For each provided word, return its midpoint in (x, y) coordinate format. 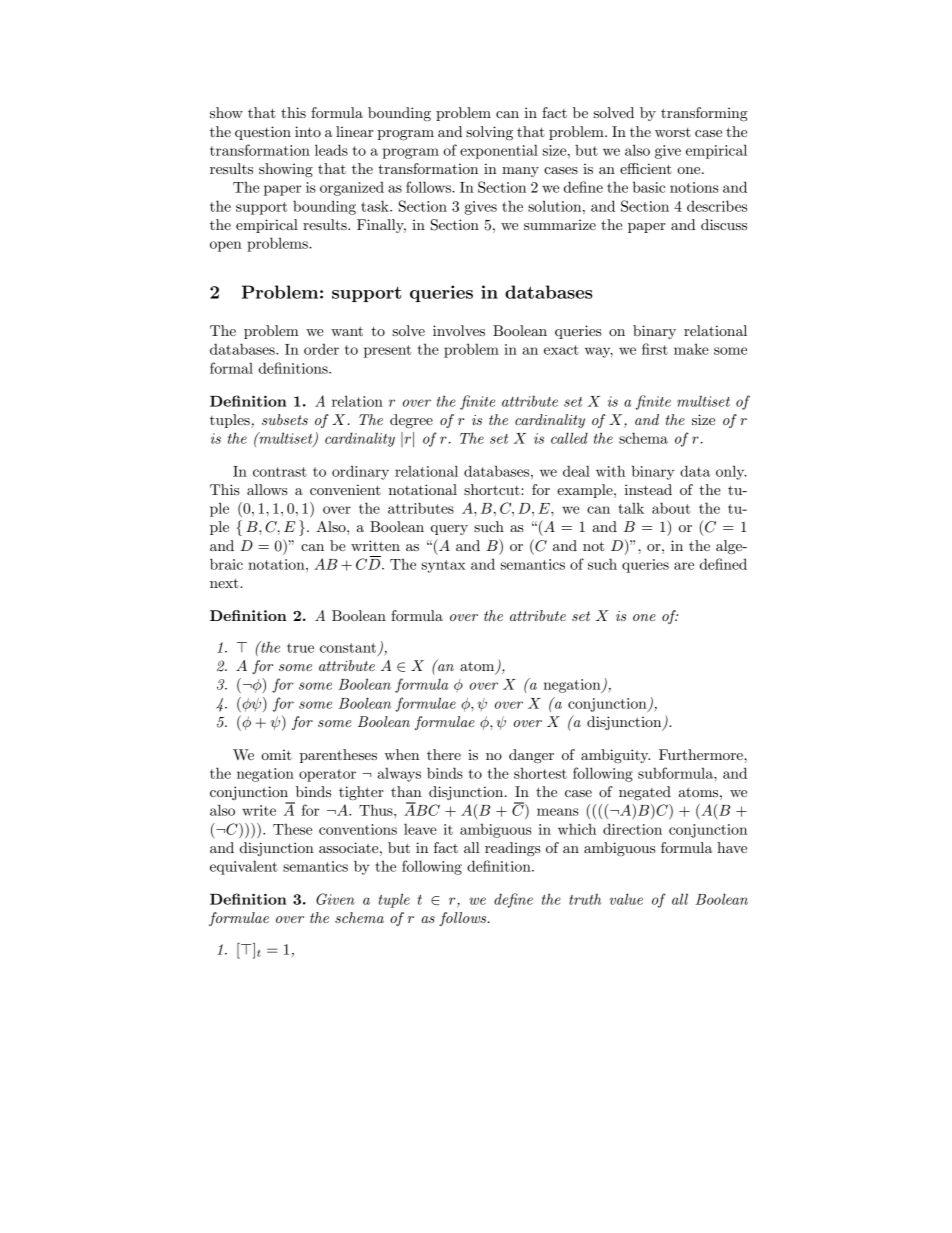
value (626, 899)
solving (489, 133)
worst (673, 132)
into (308, 131)
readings (513, 849)
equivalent (243, 867)
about (671, 508)
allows (267, 489)
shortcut (493, 489)
